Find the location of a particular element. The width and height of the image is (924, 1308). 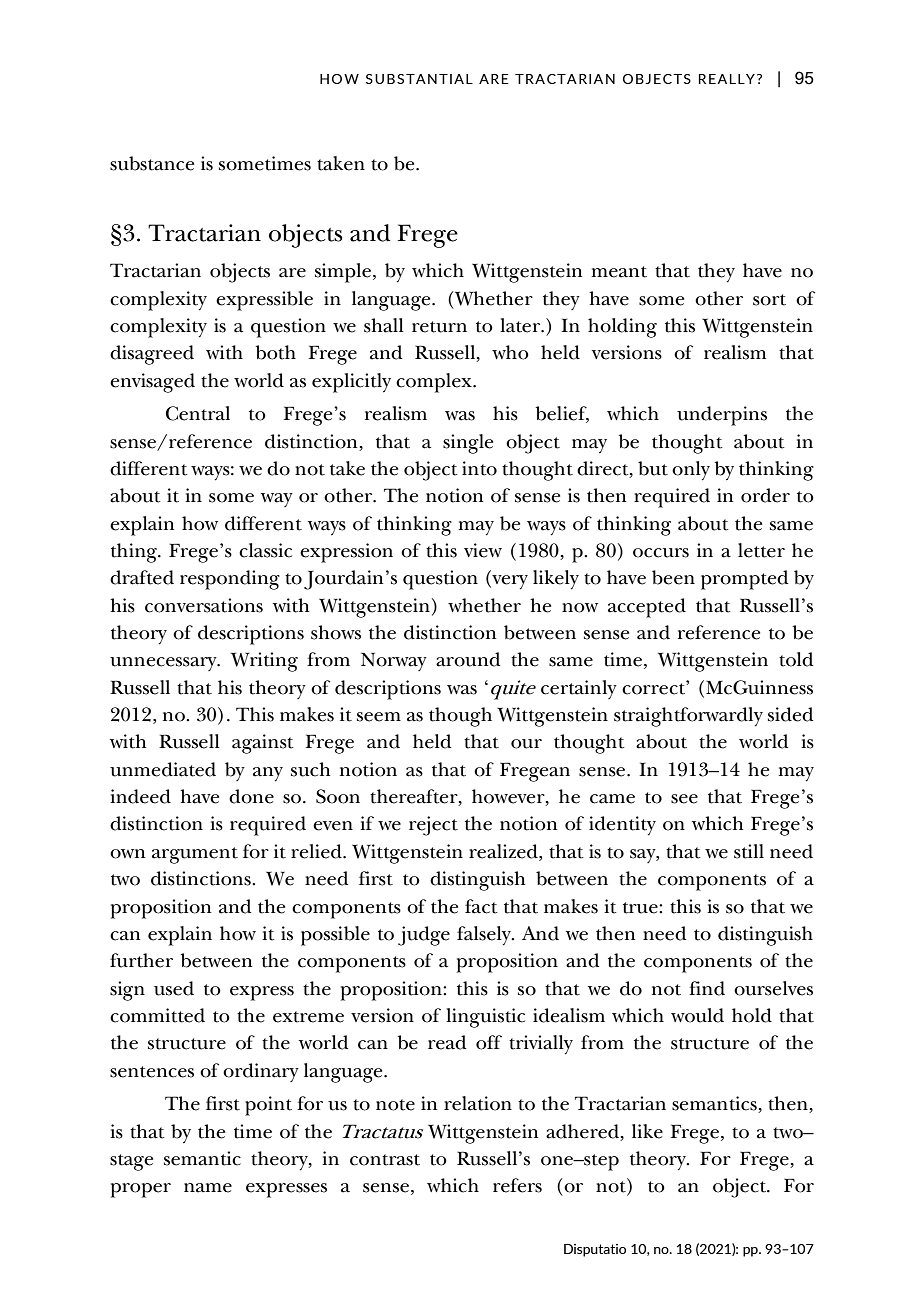

refers is located at coordinates (517, 1185).
